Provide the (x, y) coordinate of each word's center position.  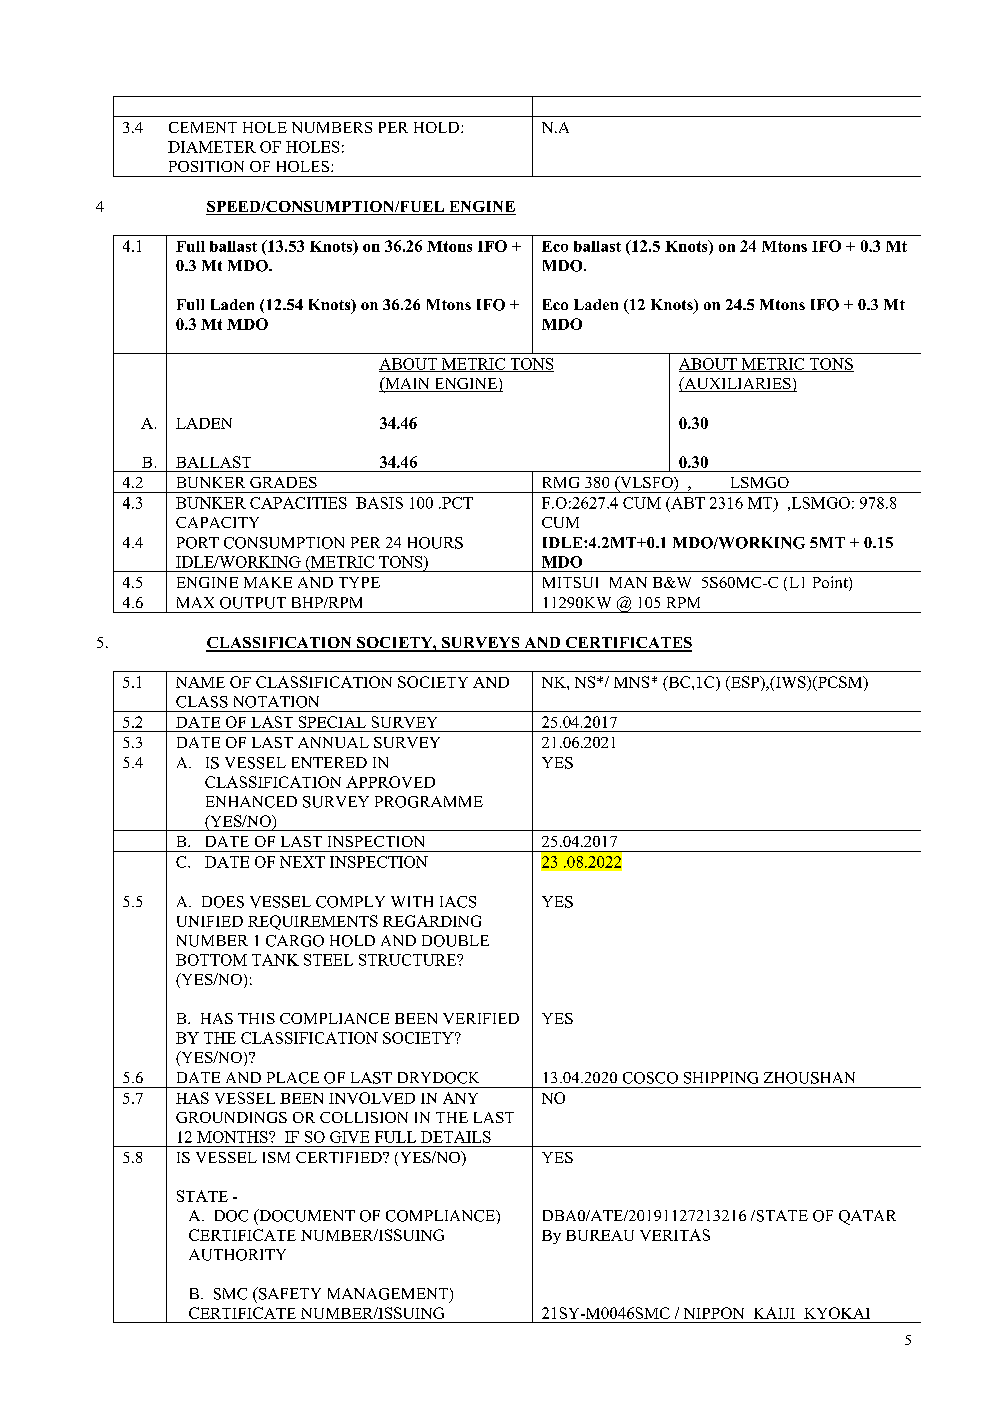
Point (831, 583)
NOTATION (276, 702)
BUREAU (600, 1235)
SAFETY (289, 1293)
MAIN (407, 384)
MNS (631, 682)
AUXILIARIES (737, 384)
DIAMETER (212, 147)
